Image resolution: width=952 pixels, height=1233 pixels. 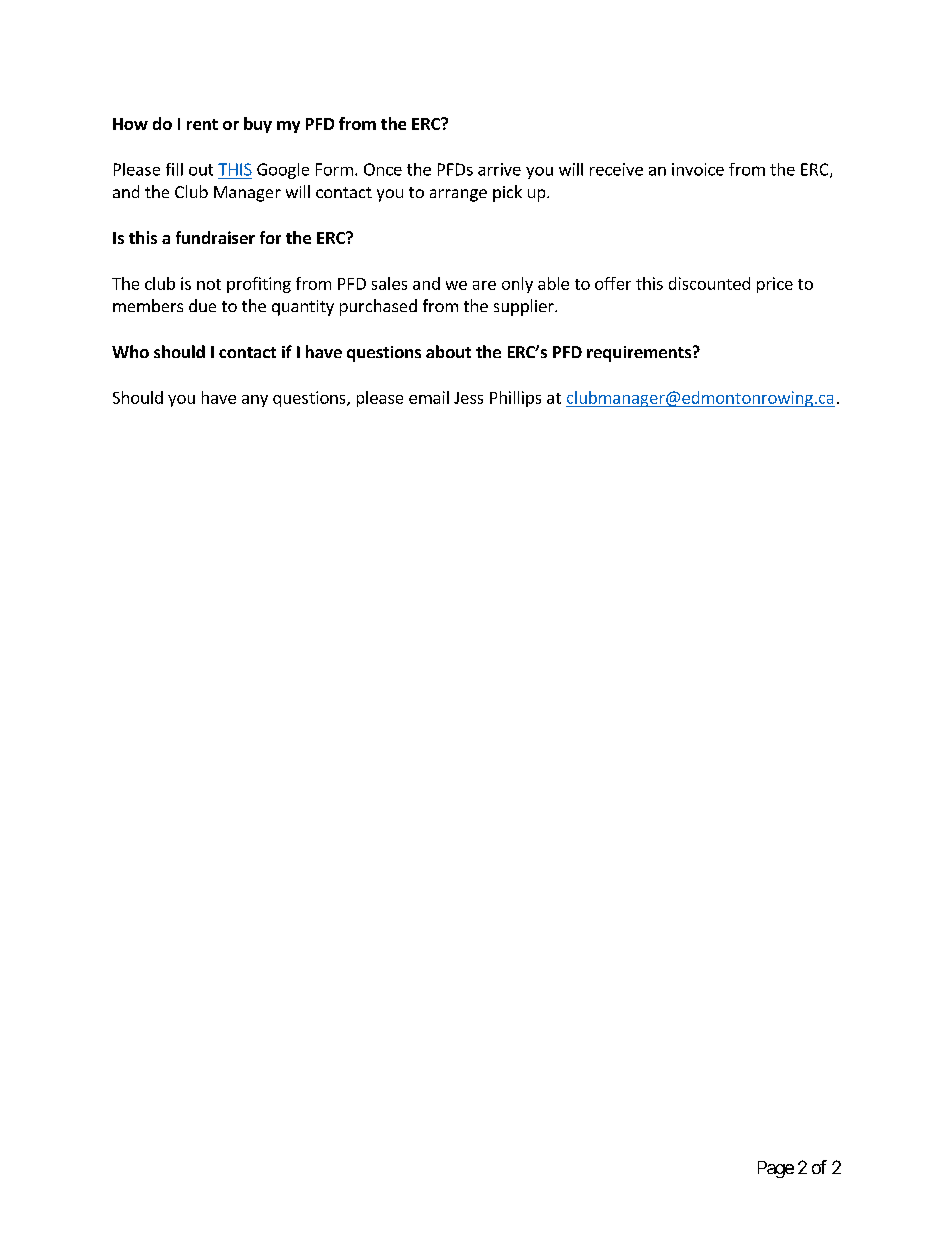 I want to click on arrive, so click(x=499, y=169).
